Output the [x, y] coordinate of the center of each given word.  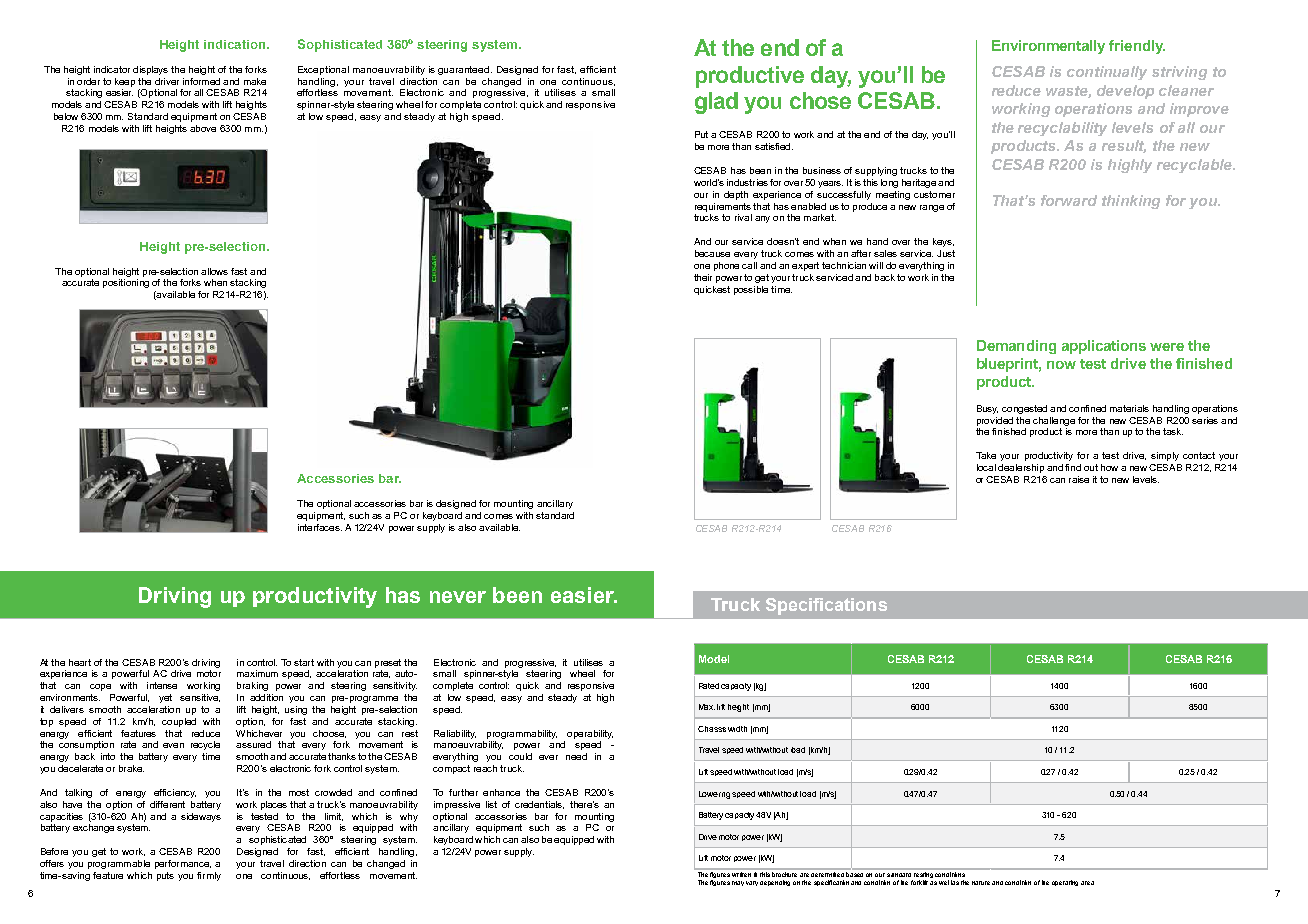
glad [716, 103]
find [1073, 467]
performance [183, 864]
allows [214, 271]
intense [162, 685]
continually [1107, 73]
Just [946, 253]
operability [590, 734]
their [703, 277]
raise [1079, 479]
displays [150, 70]
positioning [126, 283]
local [986, 467]
